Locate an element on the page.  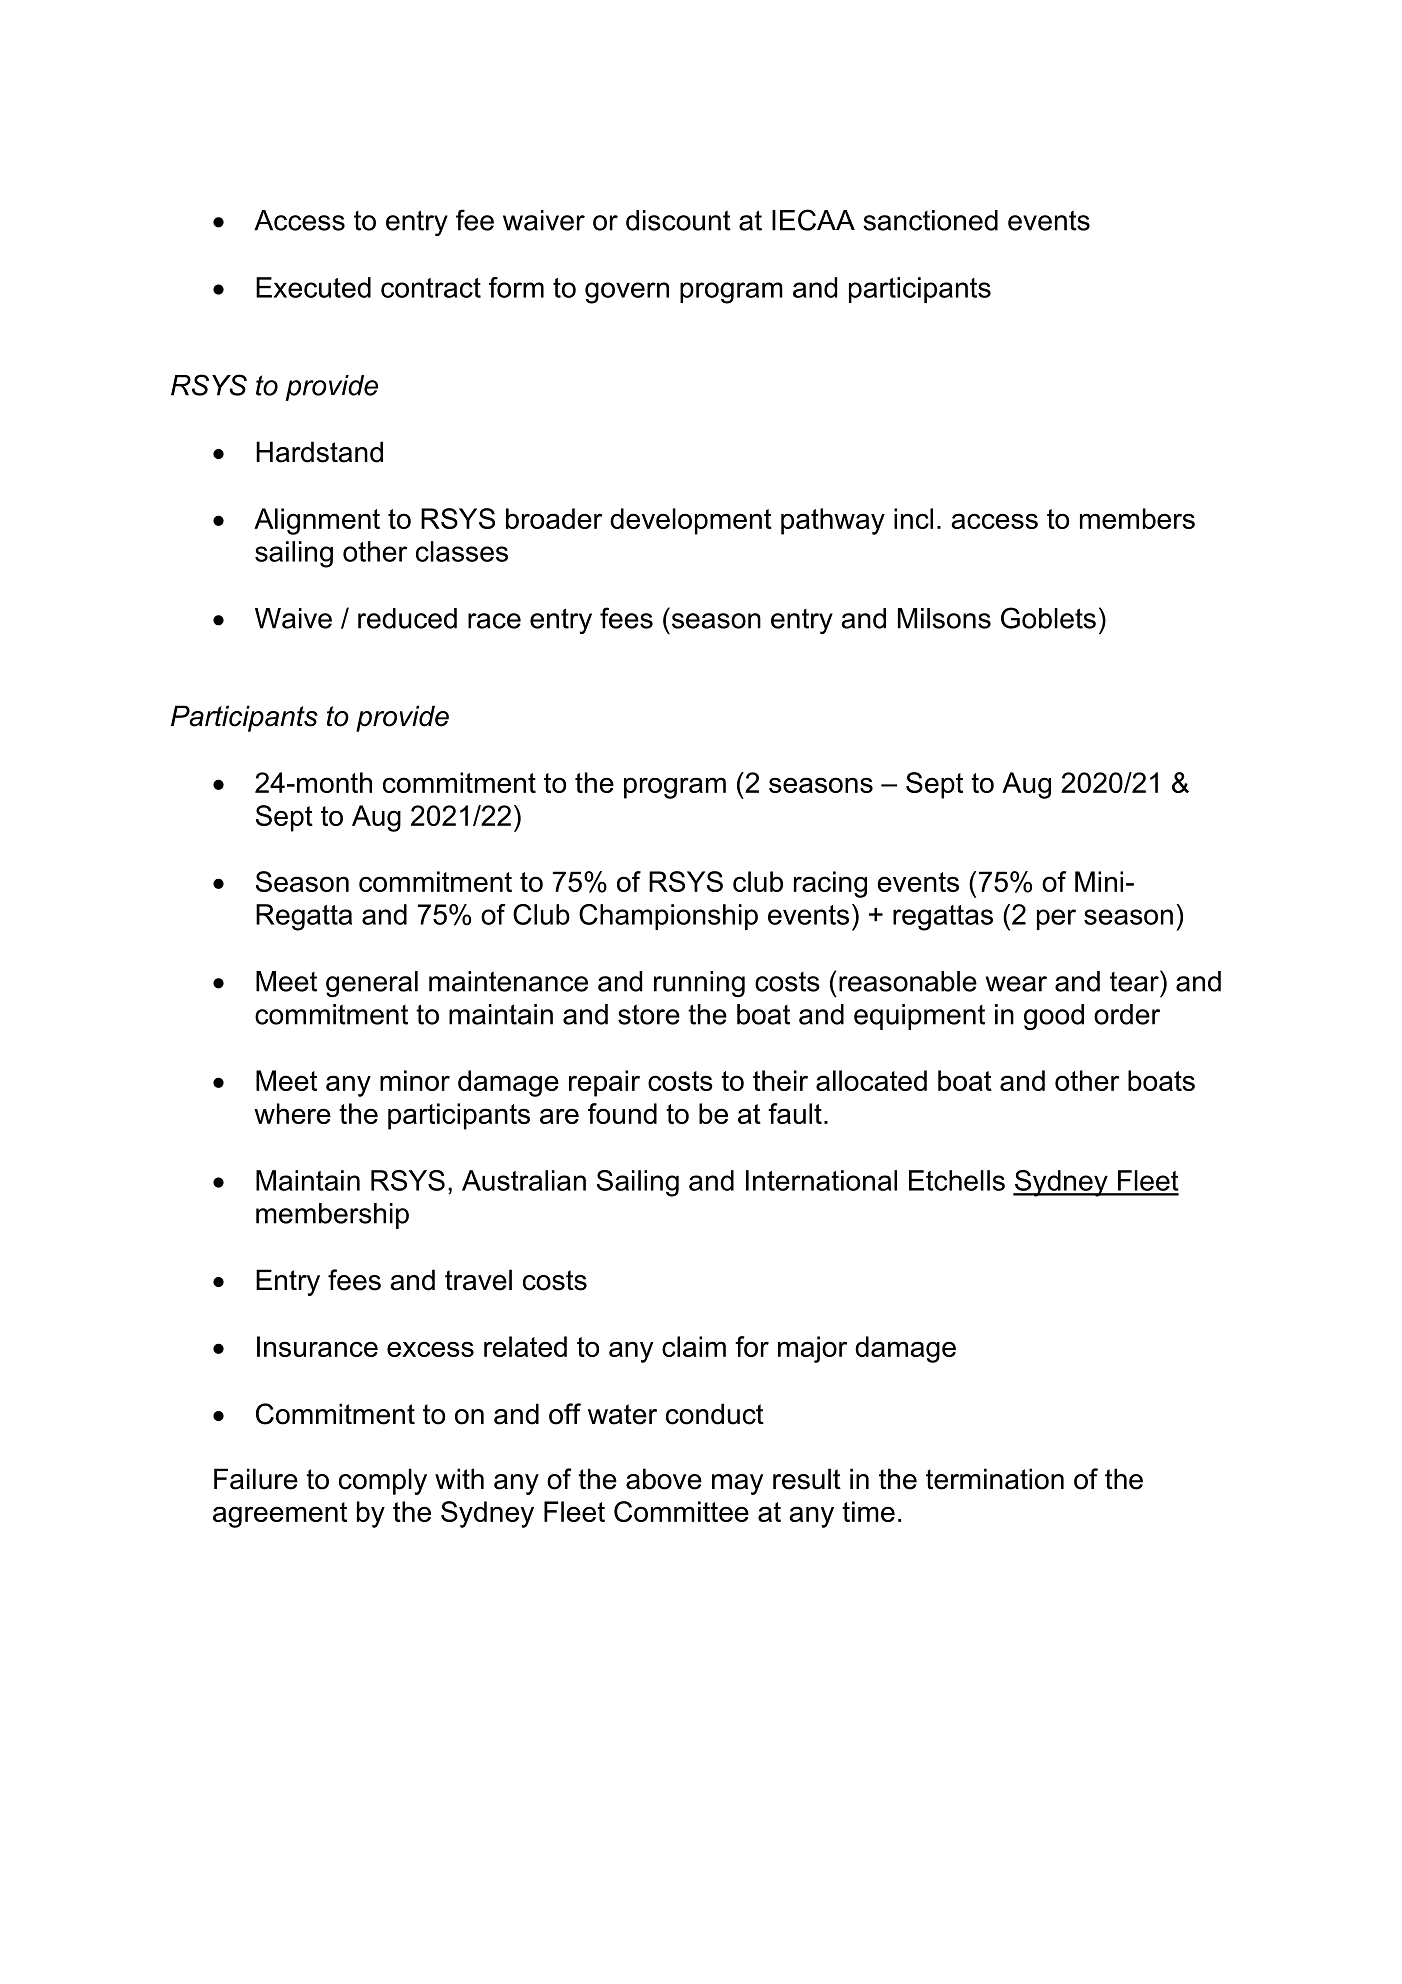
Executed is located at coordinates (313, 287).
